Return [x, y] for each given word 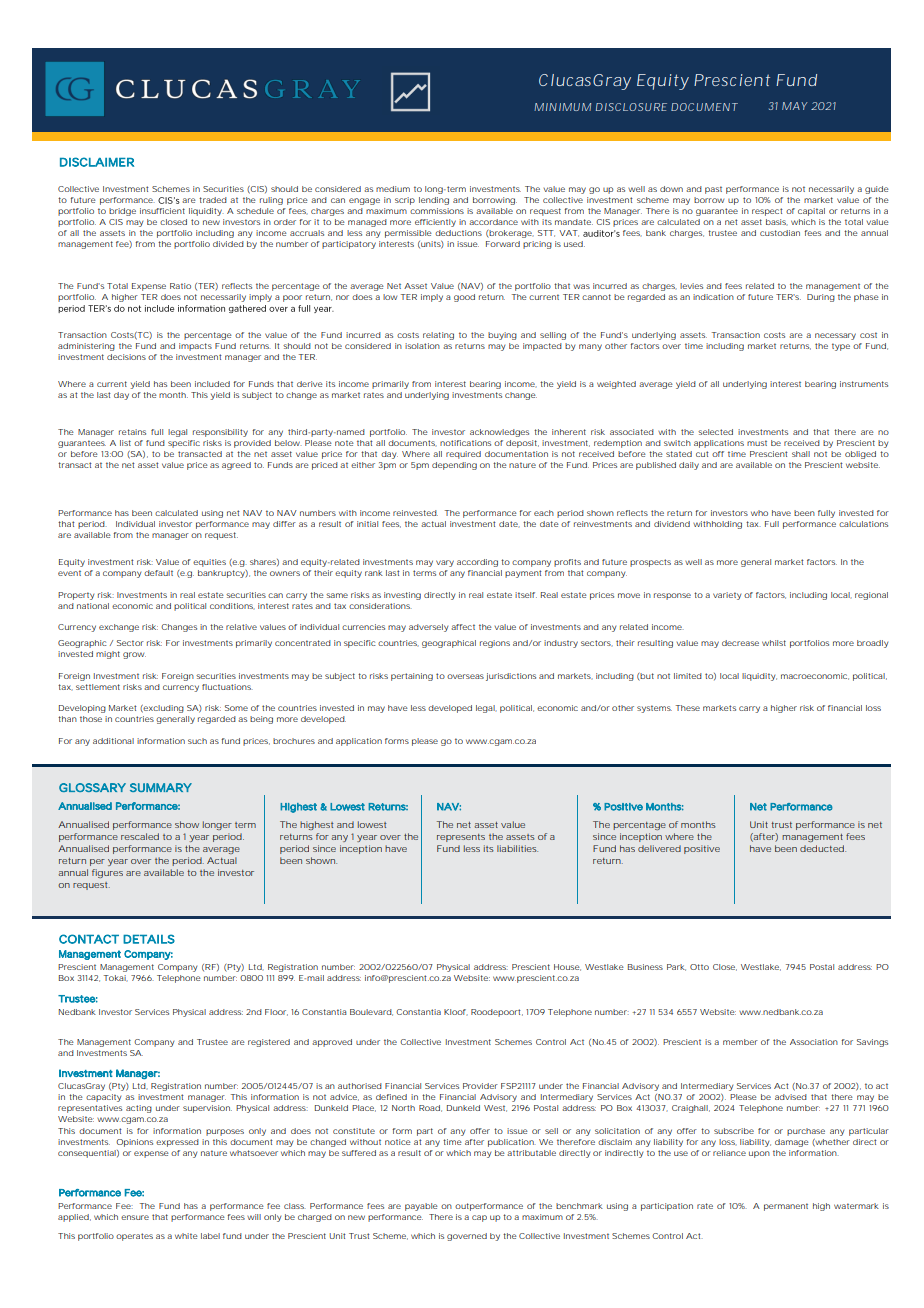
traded [213, 200]
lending [434, 201]
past [713, 190]
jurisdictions [511, 677]
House [567, 967]
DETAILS [149, 939]
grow [134, 655]
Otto [699, 967]
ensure [135, 1217]
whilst [774, 643]
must [757, 443]
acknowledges [499, 433]
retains [132, 432]
